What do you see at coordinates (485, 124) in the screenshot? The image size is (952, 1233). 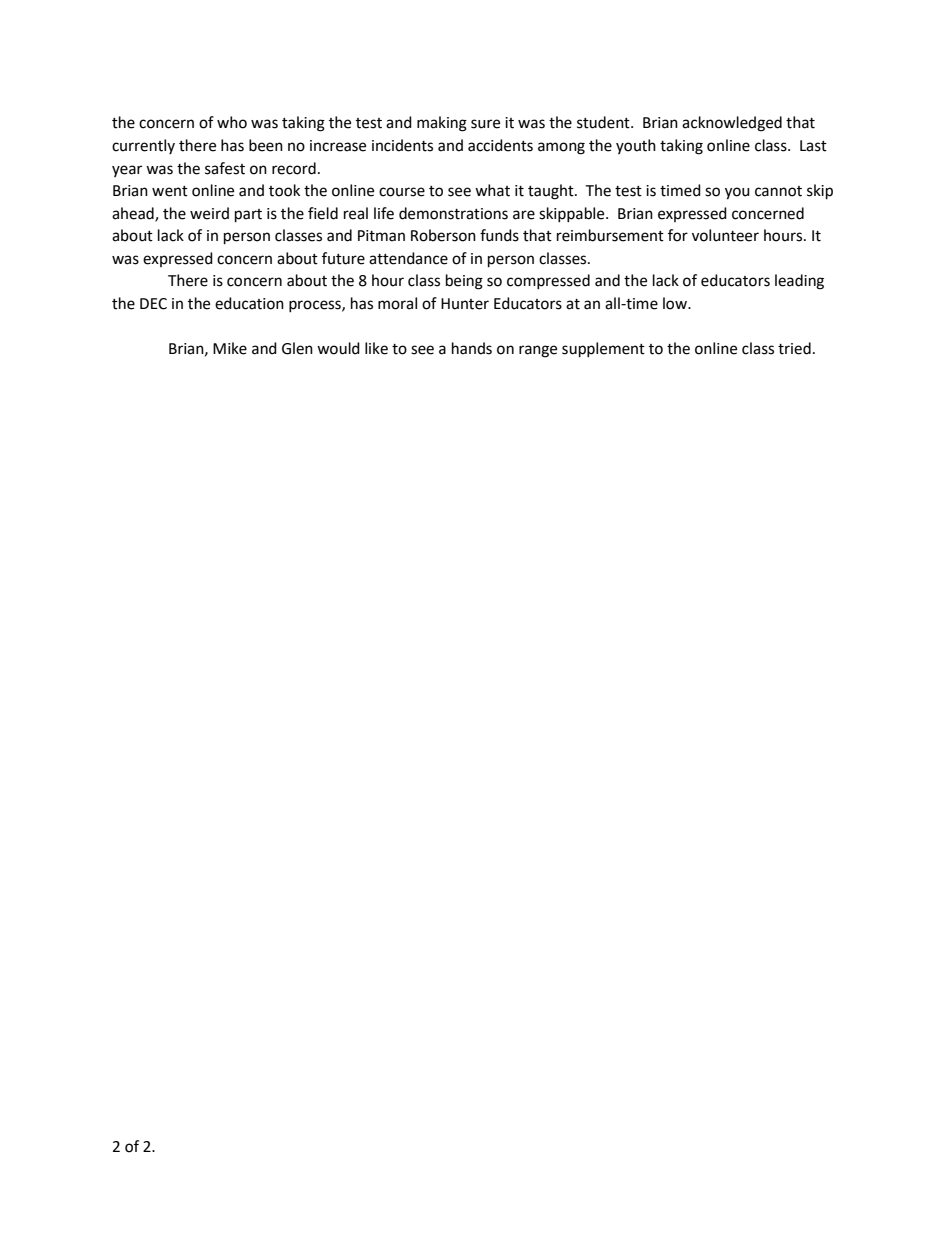 I see `sure` at bounding box center [485, 124].
